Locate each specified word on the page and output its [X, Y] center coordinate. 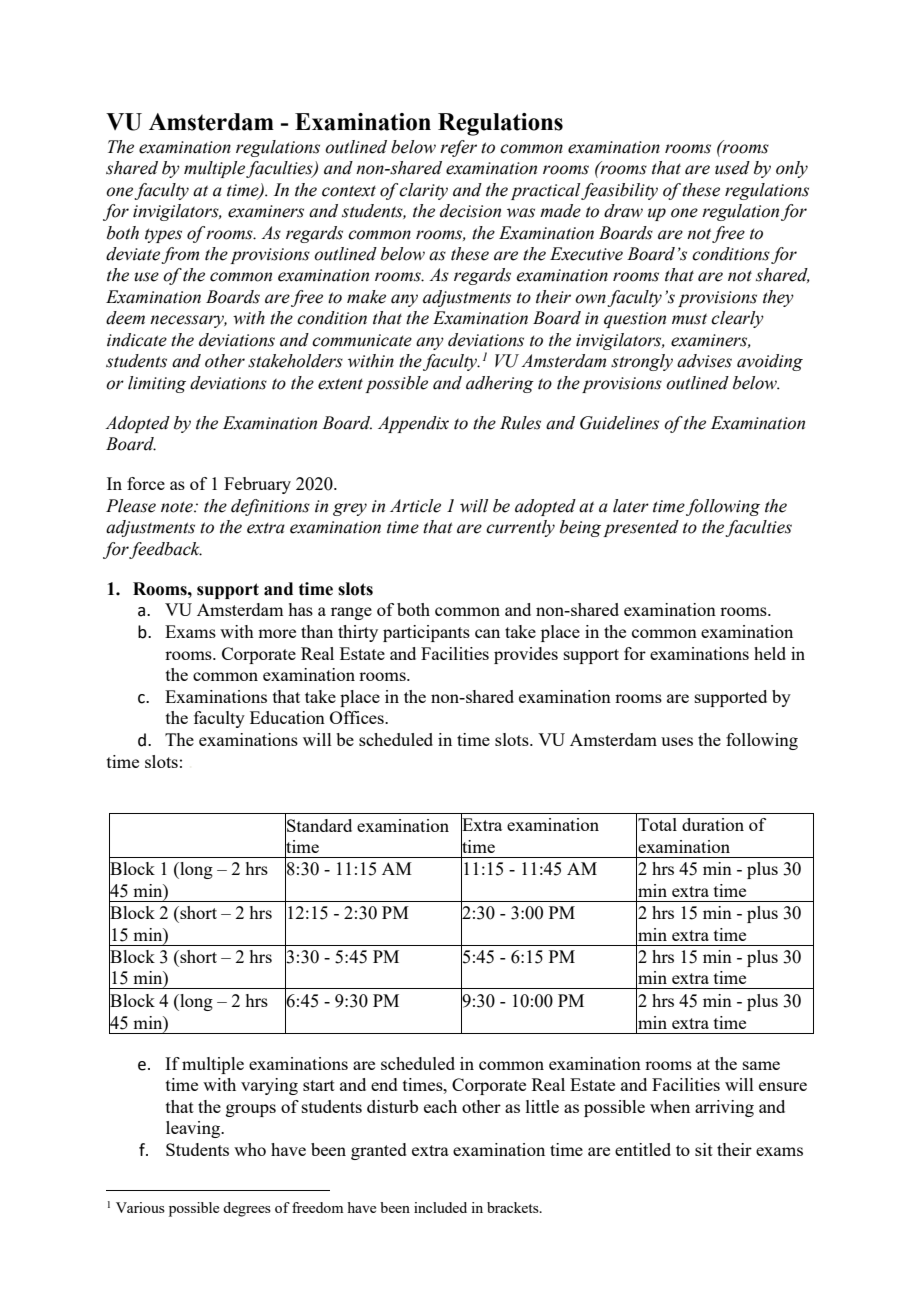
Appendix [413, 424]
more [277, 633]
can [487, 633]
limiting [157, 384]
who [250, 1149]
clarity [423, 191]
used [732, 168]
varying [269, 1086]
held [770, 653]
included [440, 1207]
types [163, 236]
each [440, 1106]
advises [704, 361]
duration [713, 824]
